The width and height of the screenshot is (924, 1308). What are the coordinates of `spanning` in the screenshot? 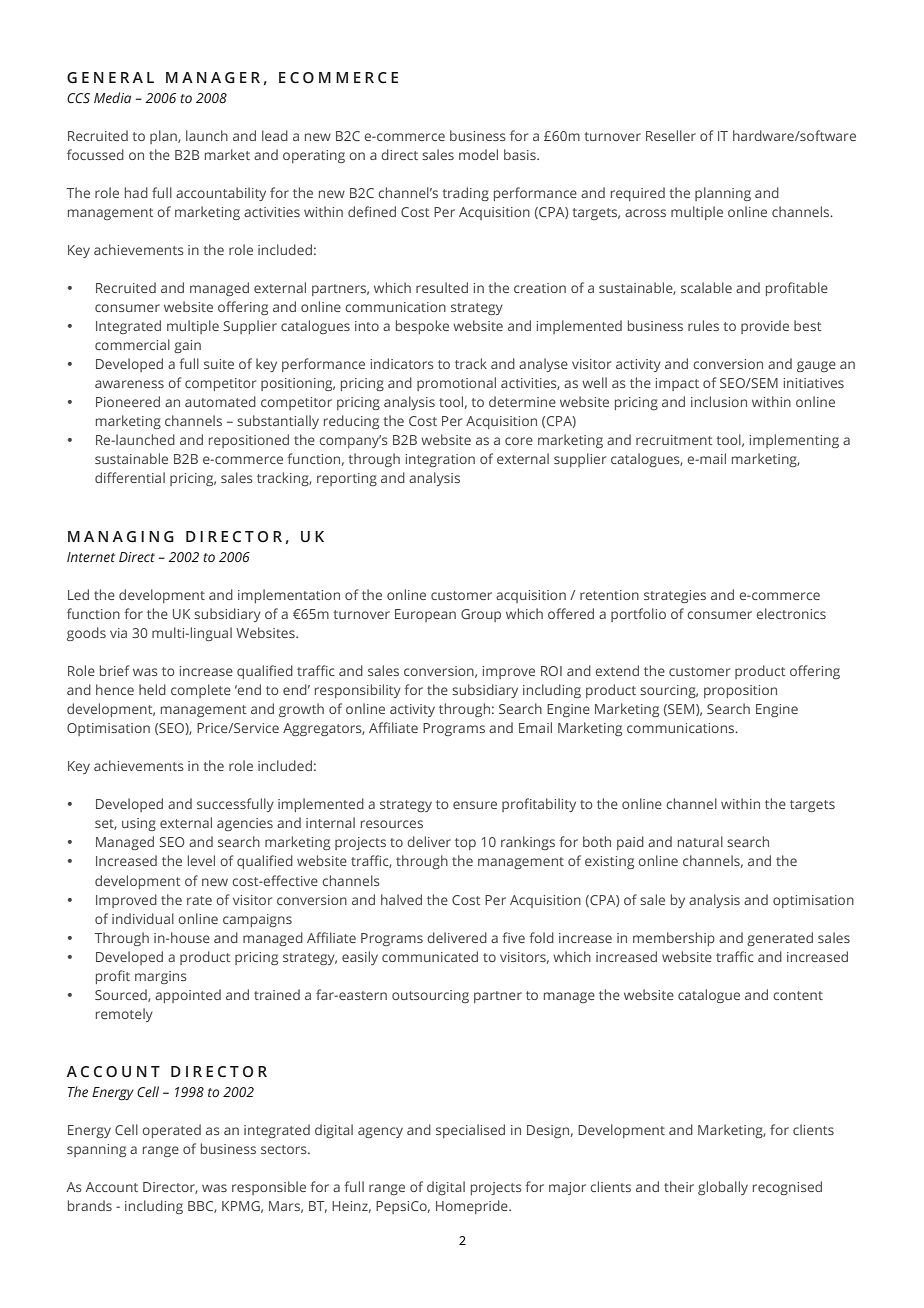 It's located at (96, 1150).
